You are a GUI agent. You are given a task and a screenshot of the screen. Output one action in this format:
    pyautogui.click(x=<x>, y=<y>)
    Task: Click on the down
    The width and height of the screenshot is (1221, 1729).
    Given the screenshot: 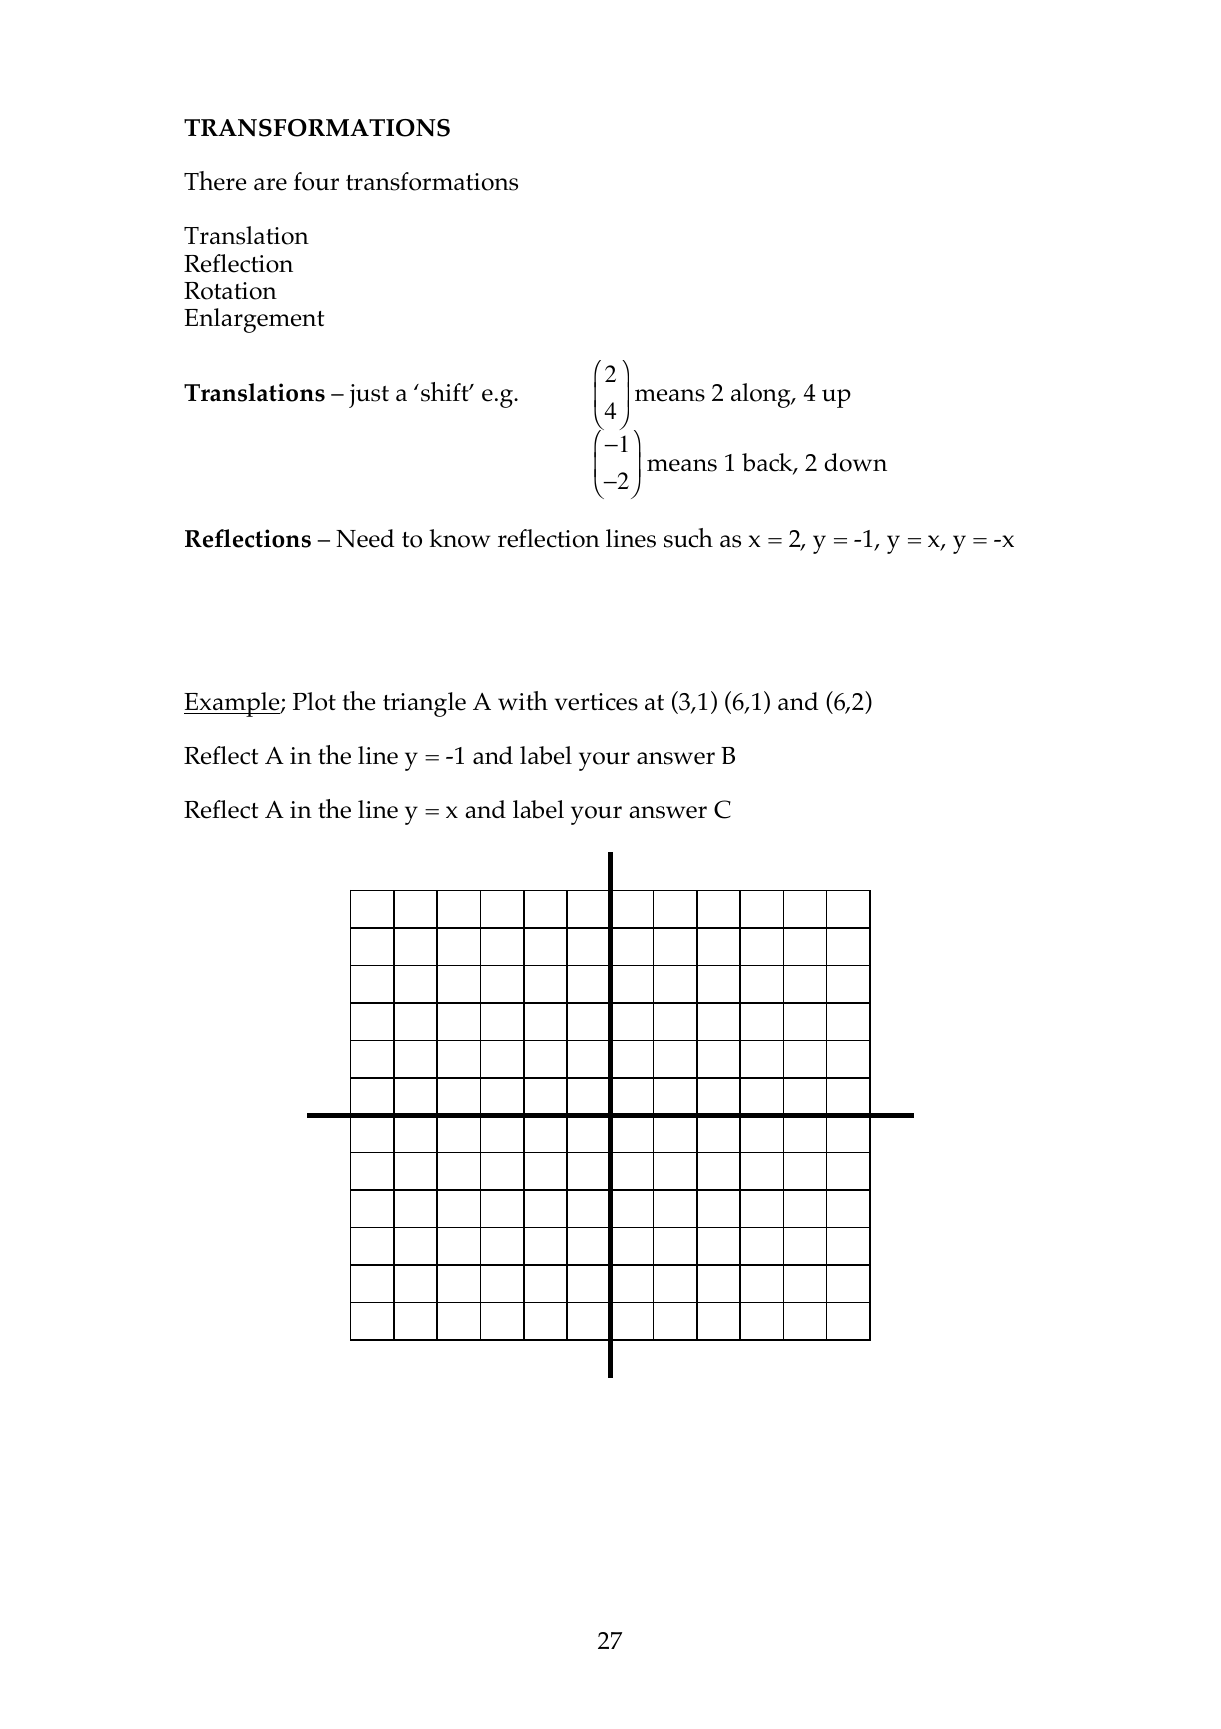 What is the action you would take?
    pyautogui.click(x=855, y=462)
